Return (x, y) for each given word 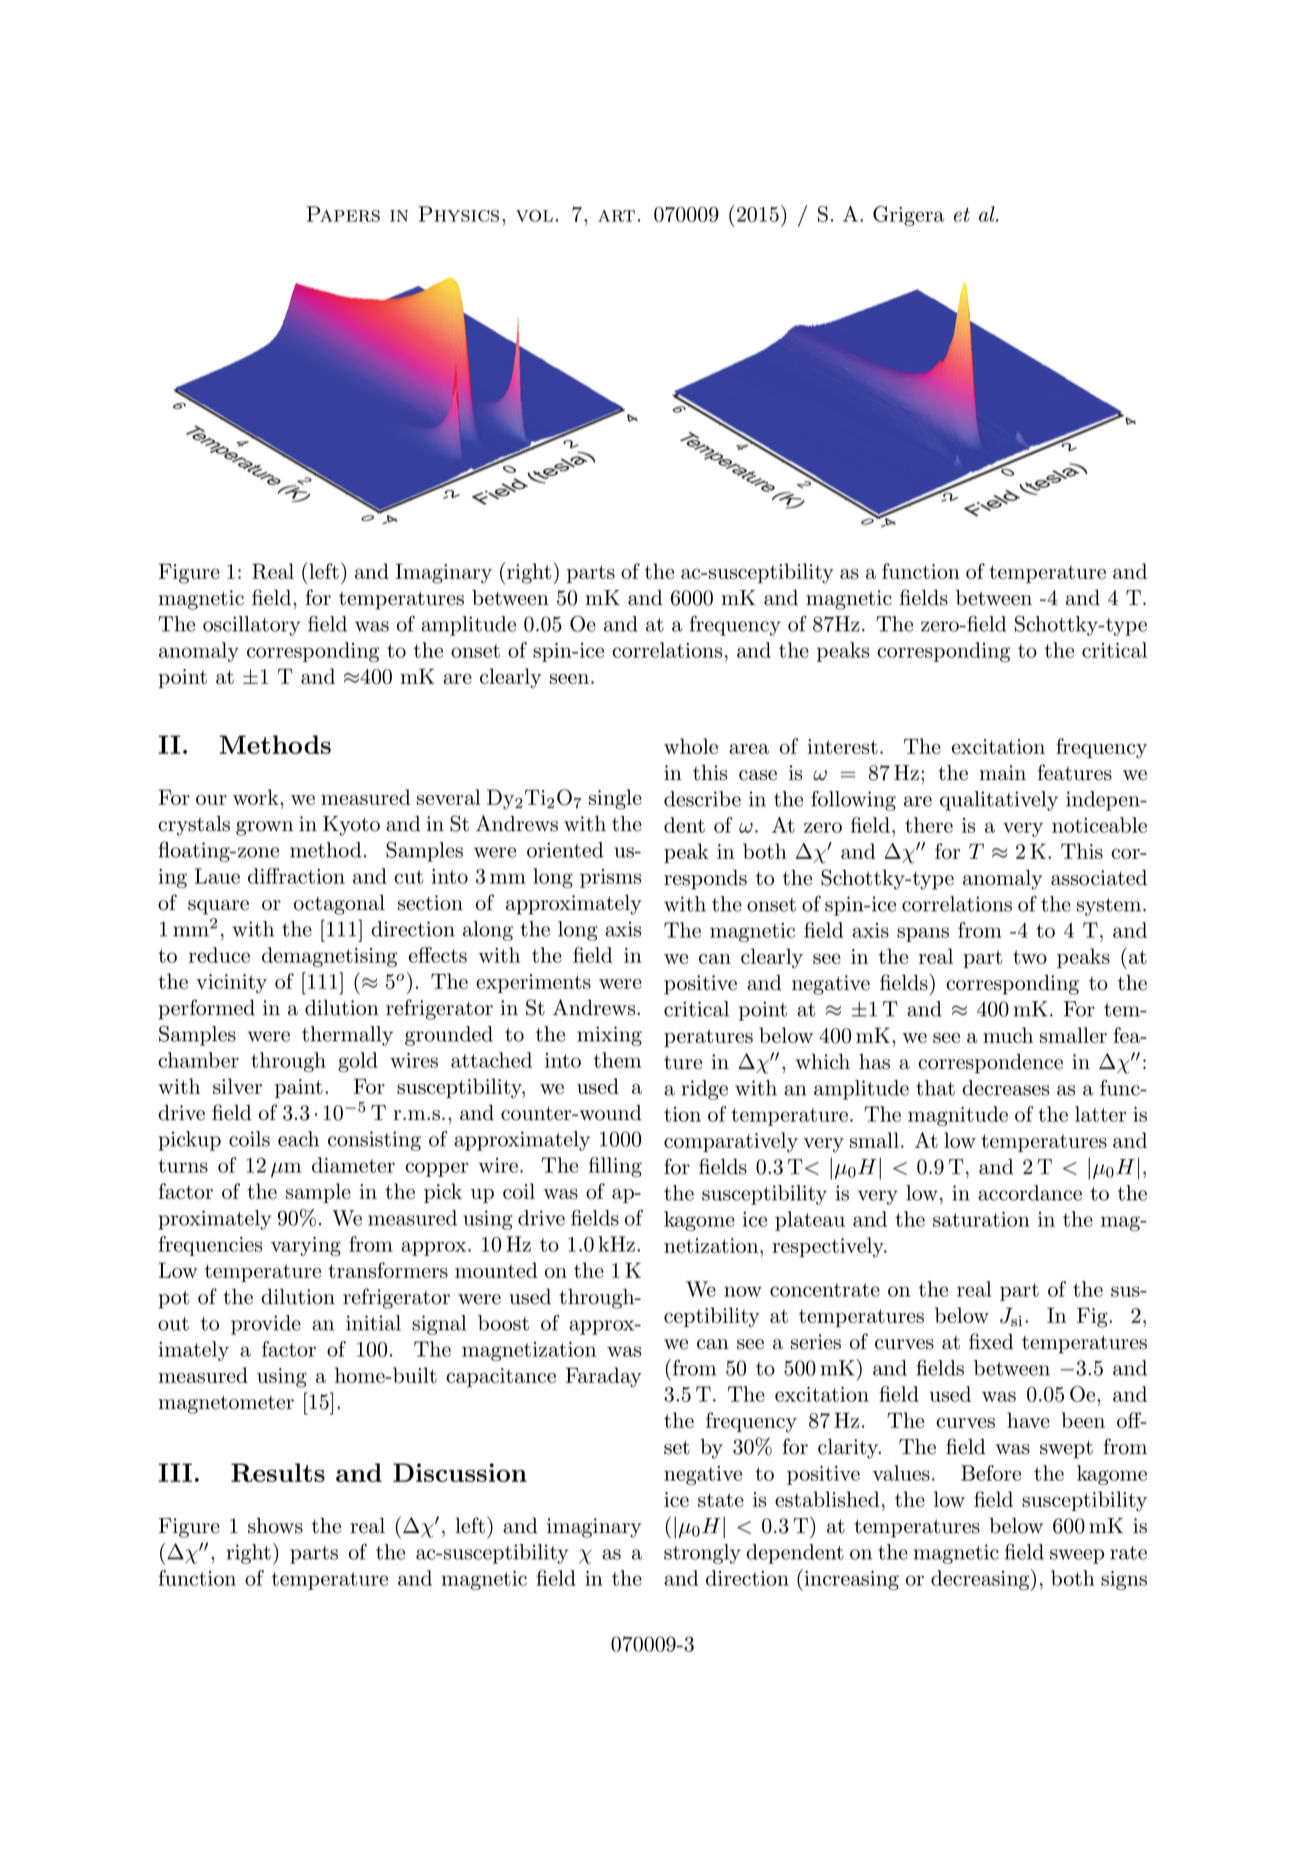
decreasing (980, 1580)
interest (843, 746)
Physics (459, 214)
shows (275, 1526)
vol (534, 216)
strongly (702, 1554)
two (1030, 957)
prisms (610, 878)
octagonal (339, 905)
